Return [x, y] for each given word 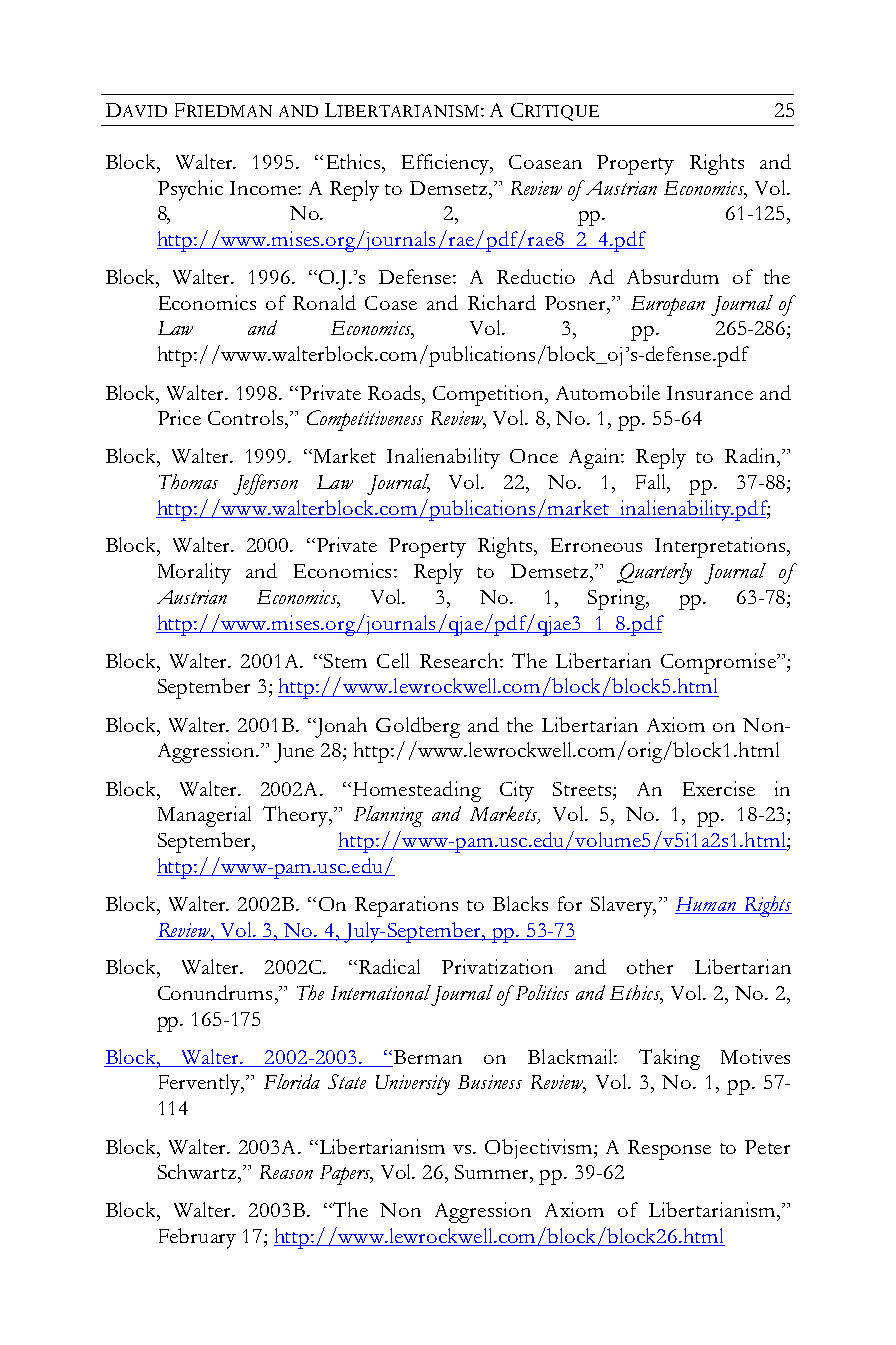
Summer [493, 1173]
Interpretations [721, 547]
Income [264, 188]
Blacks [520, 903]
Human [706, 904]
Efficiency [447, 164]
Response [669, 1150]
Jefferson [265, 484]
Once [534, 456]
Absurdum [673, 276]
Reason [286, 1172]
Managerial [204, 816]
